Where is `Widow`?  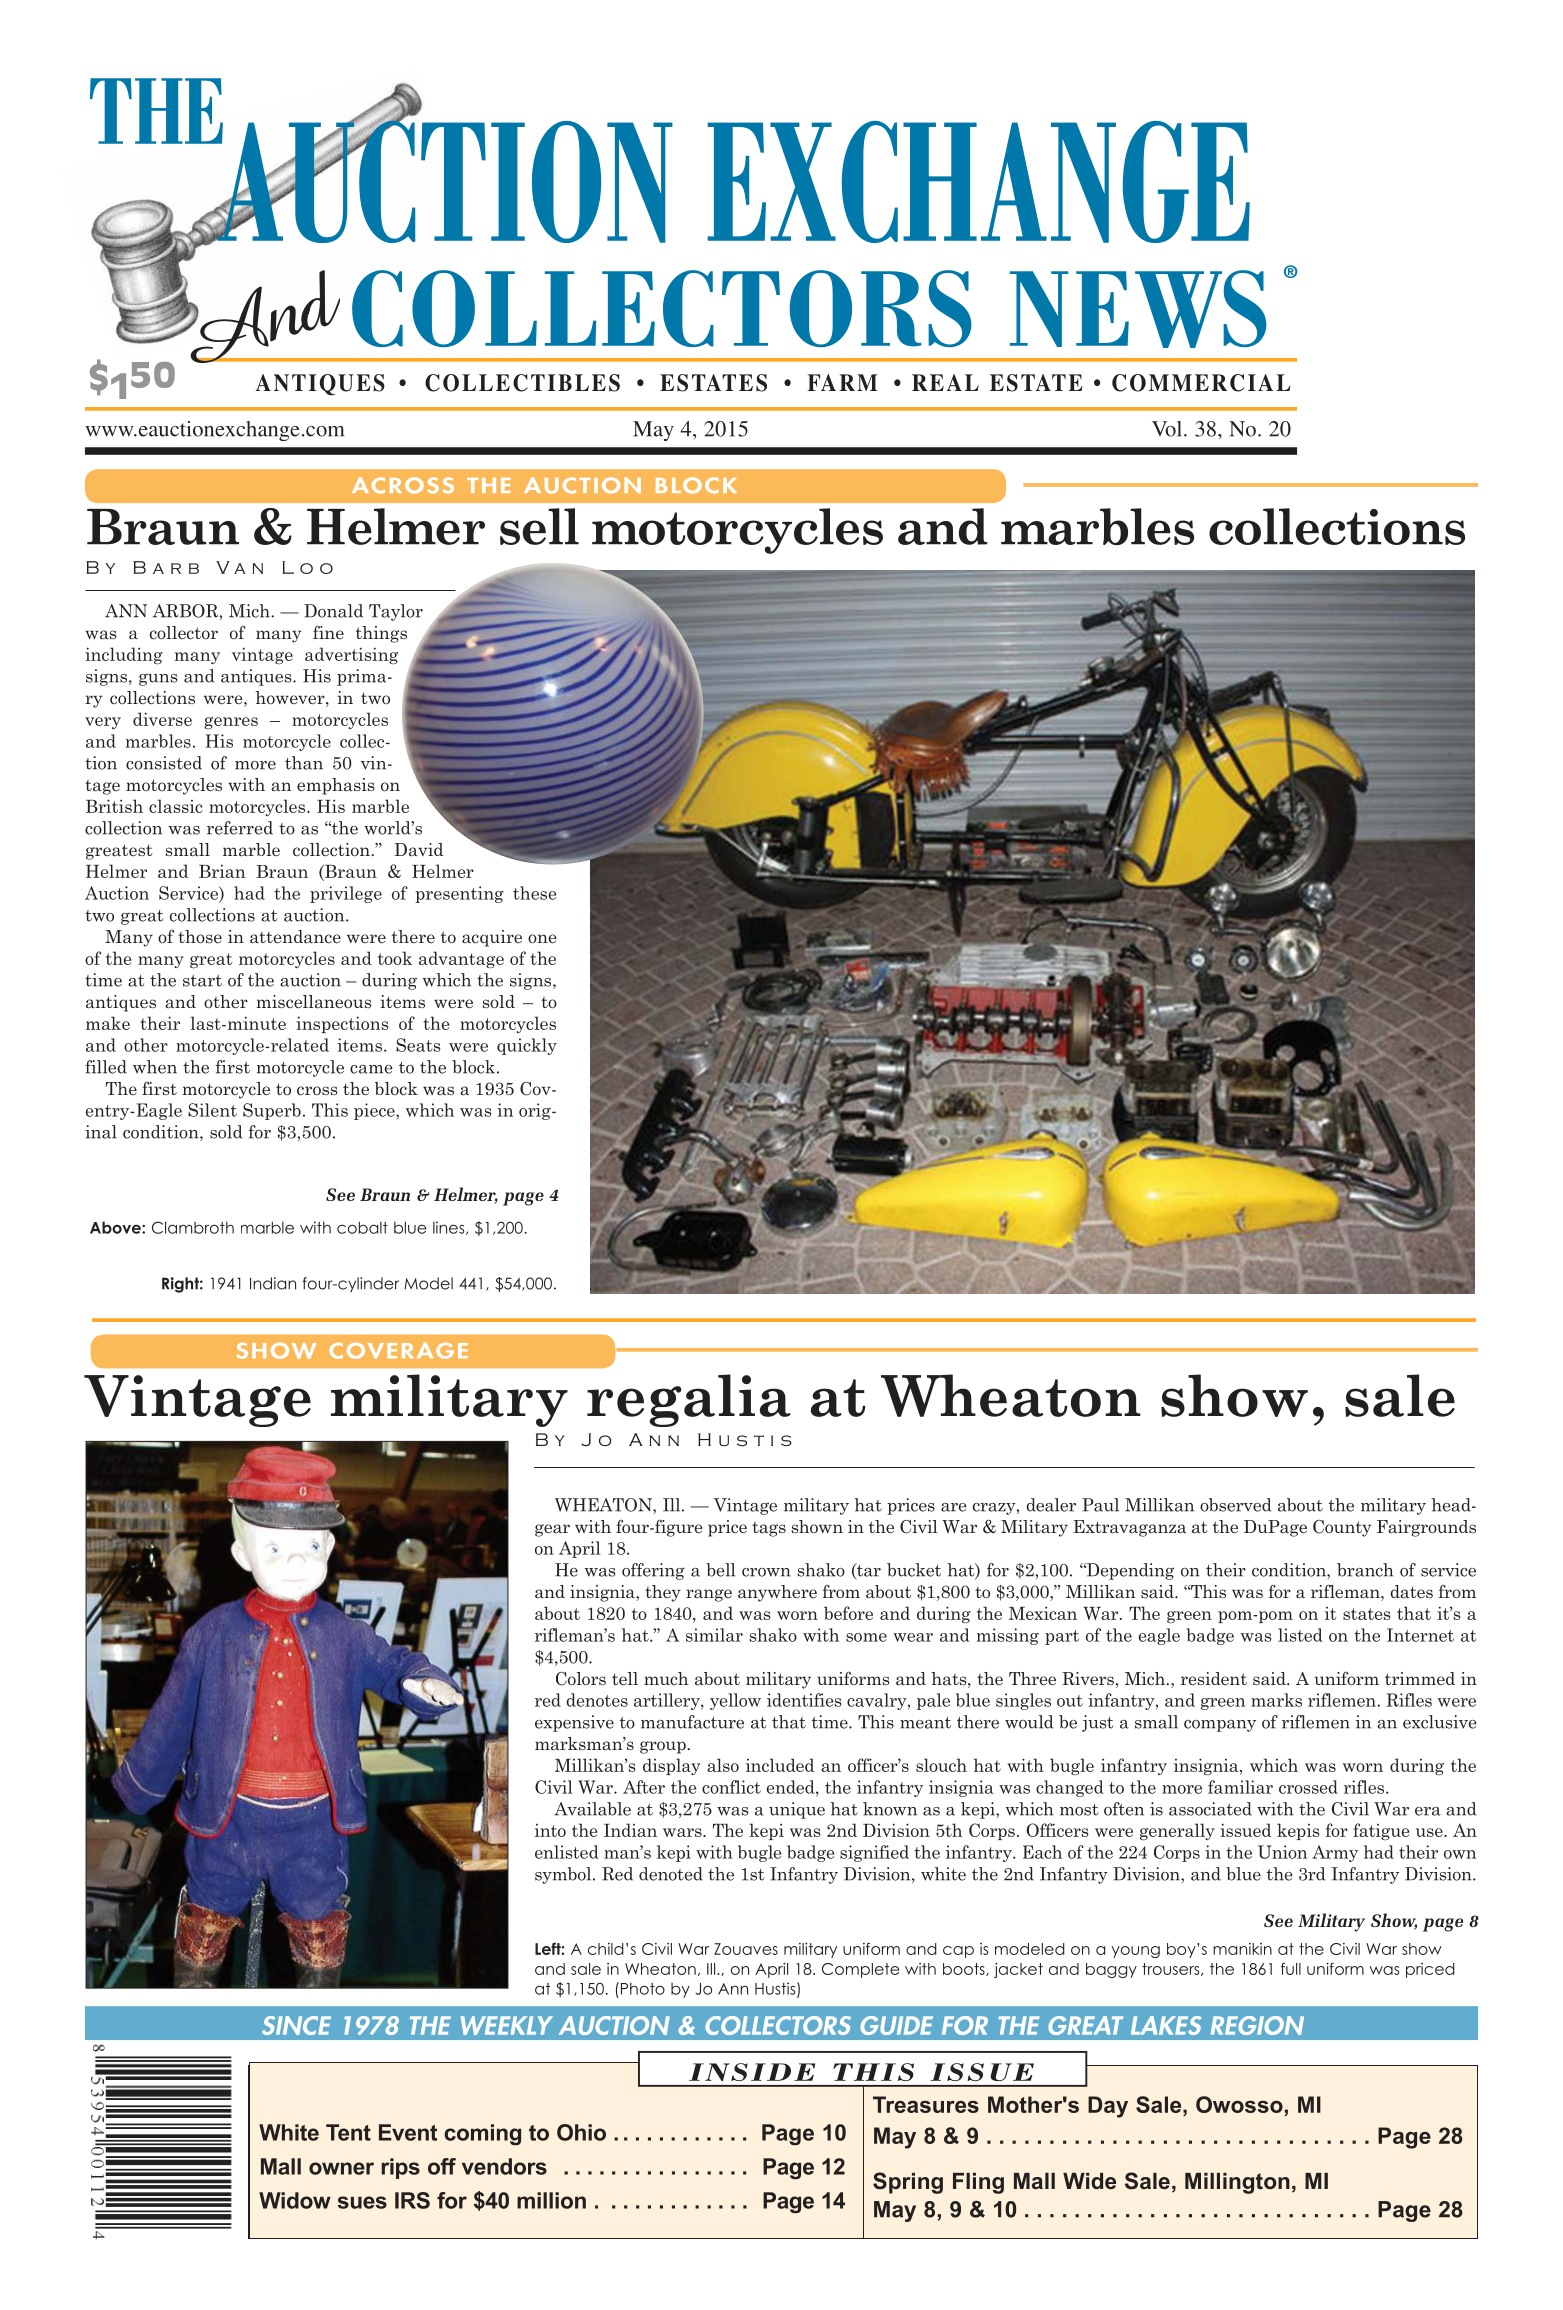
Widow is located at coordinates (295, 2200).
